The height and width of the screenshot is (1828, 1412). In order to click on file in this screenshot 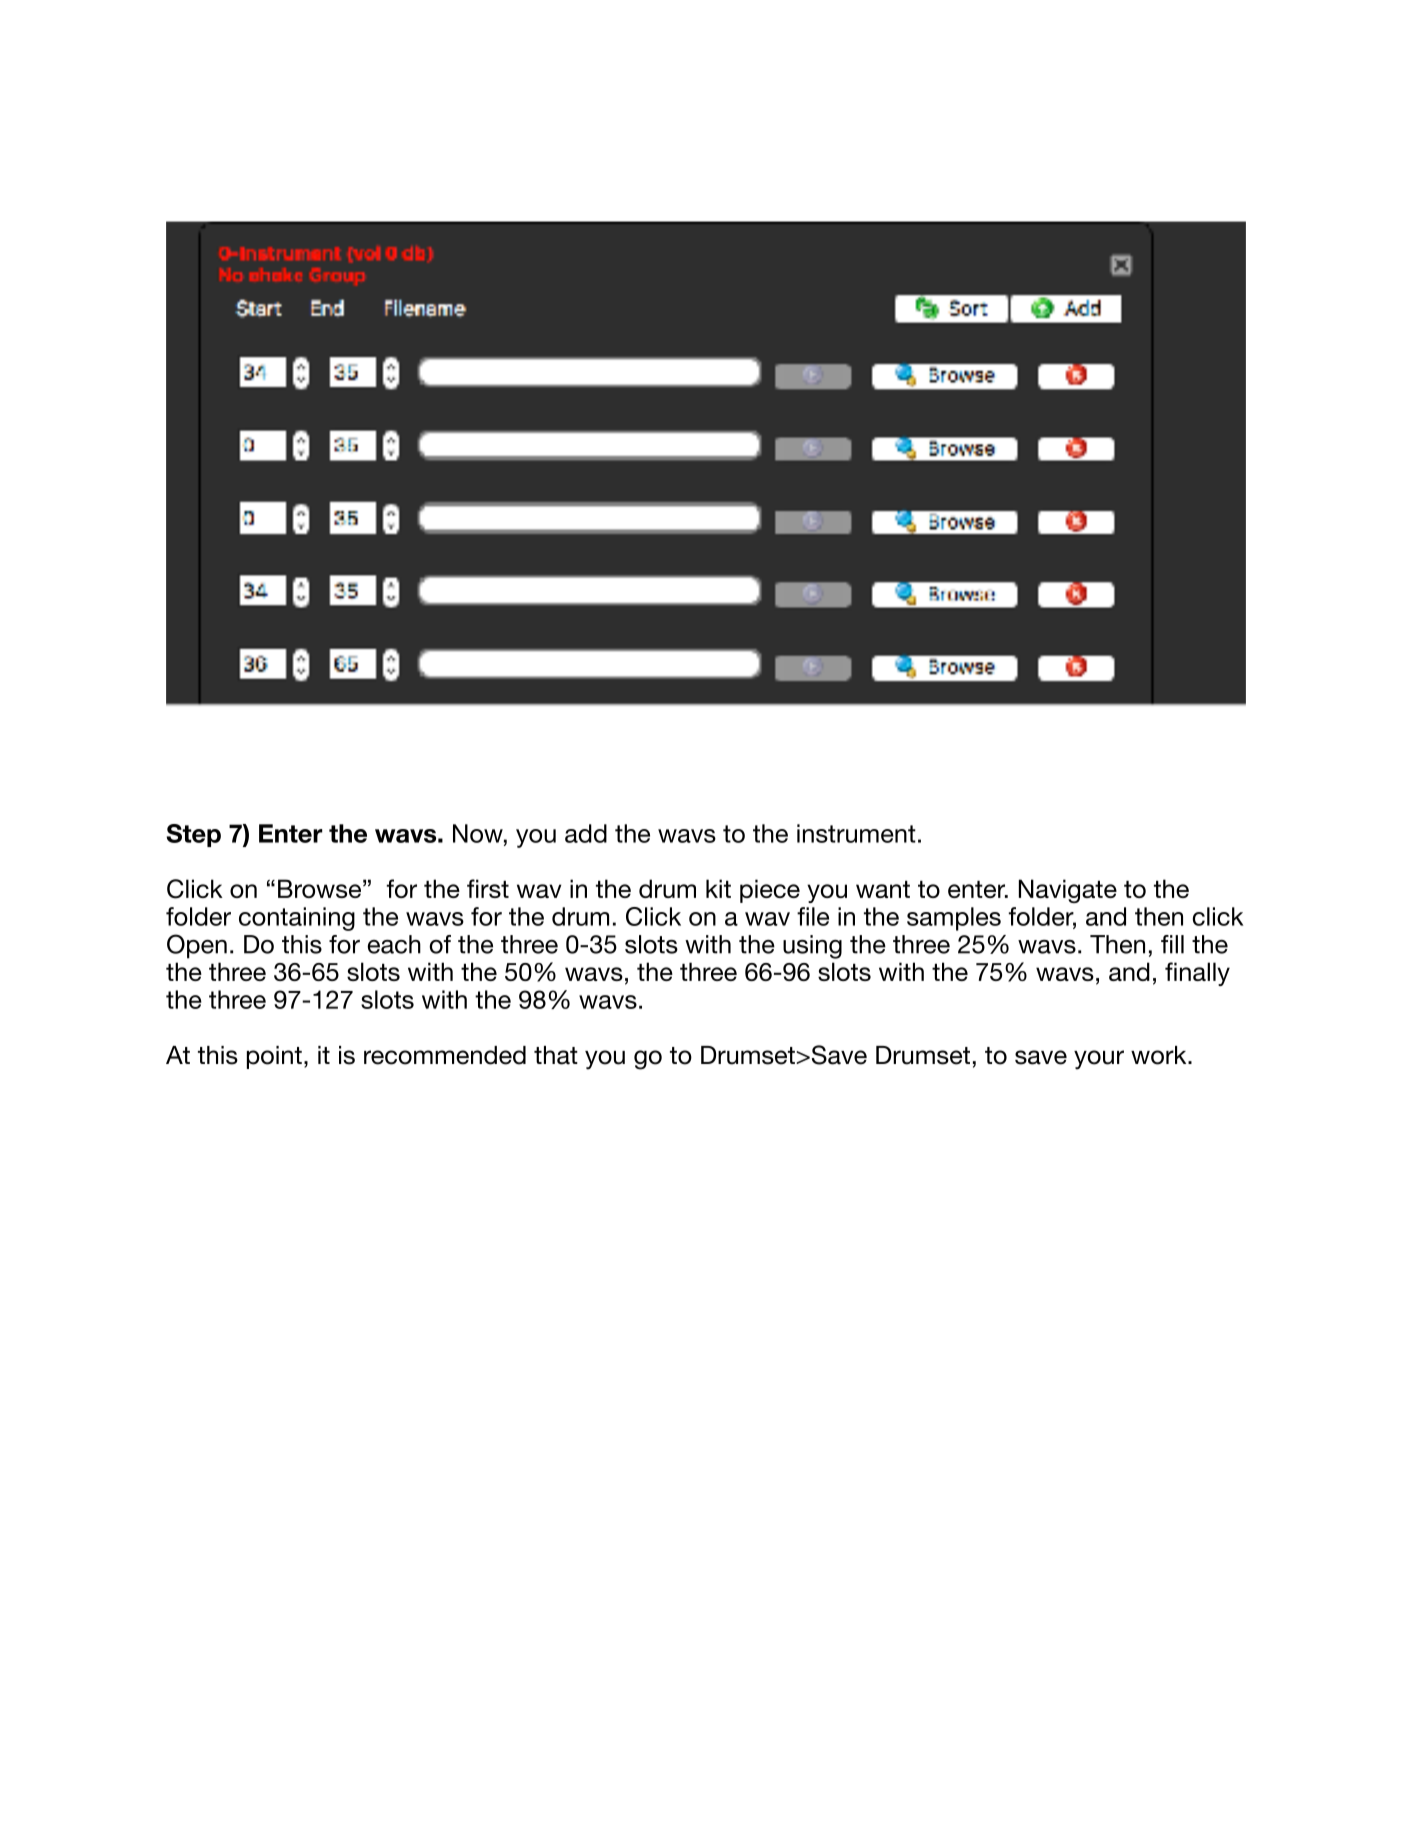, I will do `click(813, 916)`.
